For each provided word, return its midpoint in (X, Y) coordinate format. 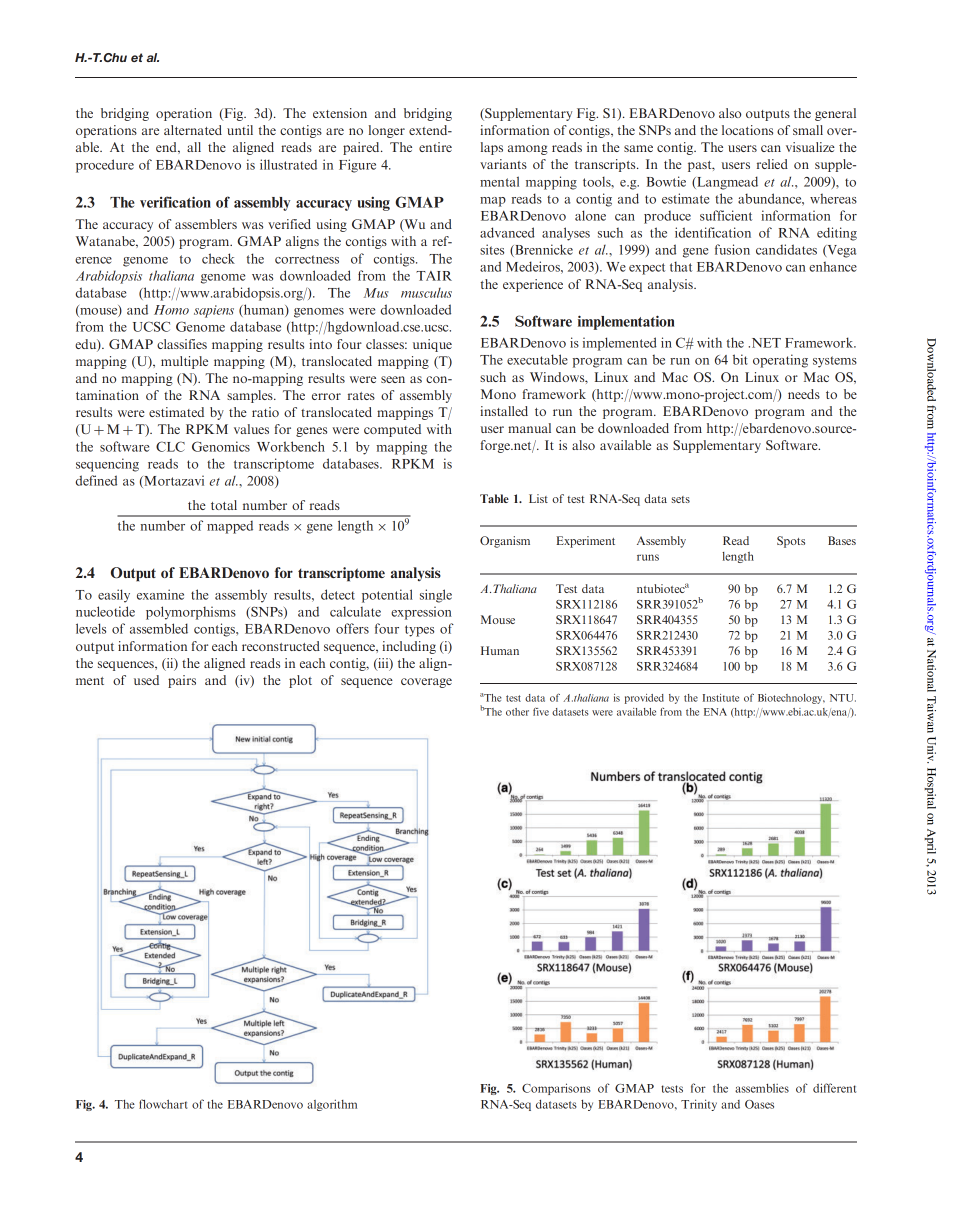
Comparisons (556, 1089)
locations (747, 130)
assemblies (762, 1088)
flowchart (163, 1104)
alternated (193, 130)
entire (435, 147)
